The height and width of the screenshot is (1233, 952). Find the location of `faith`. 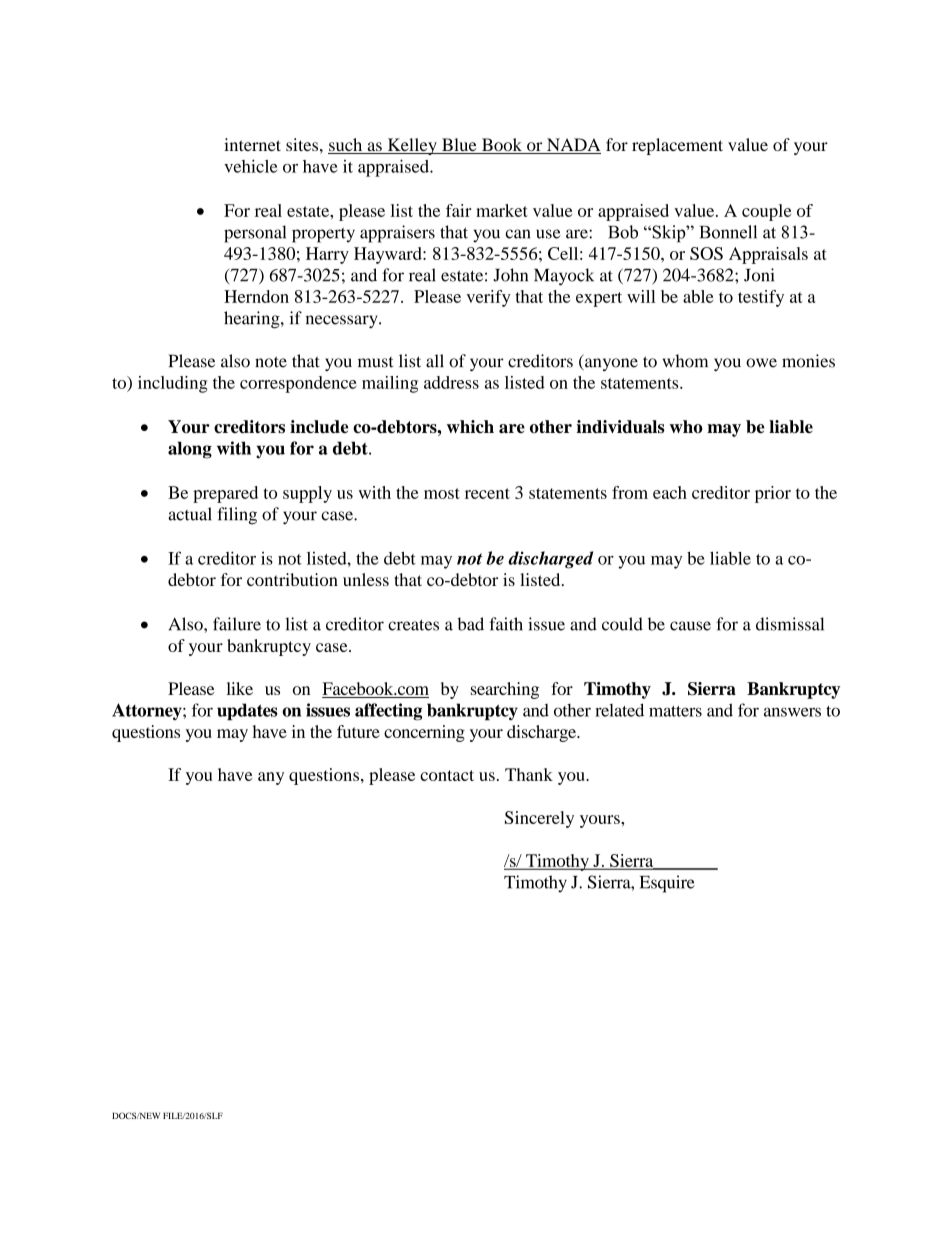

faith is located at coordinates (506, 624).
